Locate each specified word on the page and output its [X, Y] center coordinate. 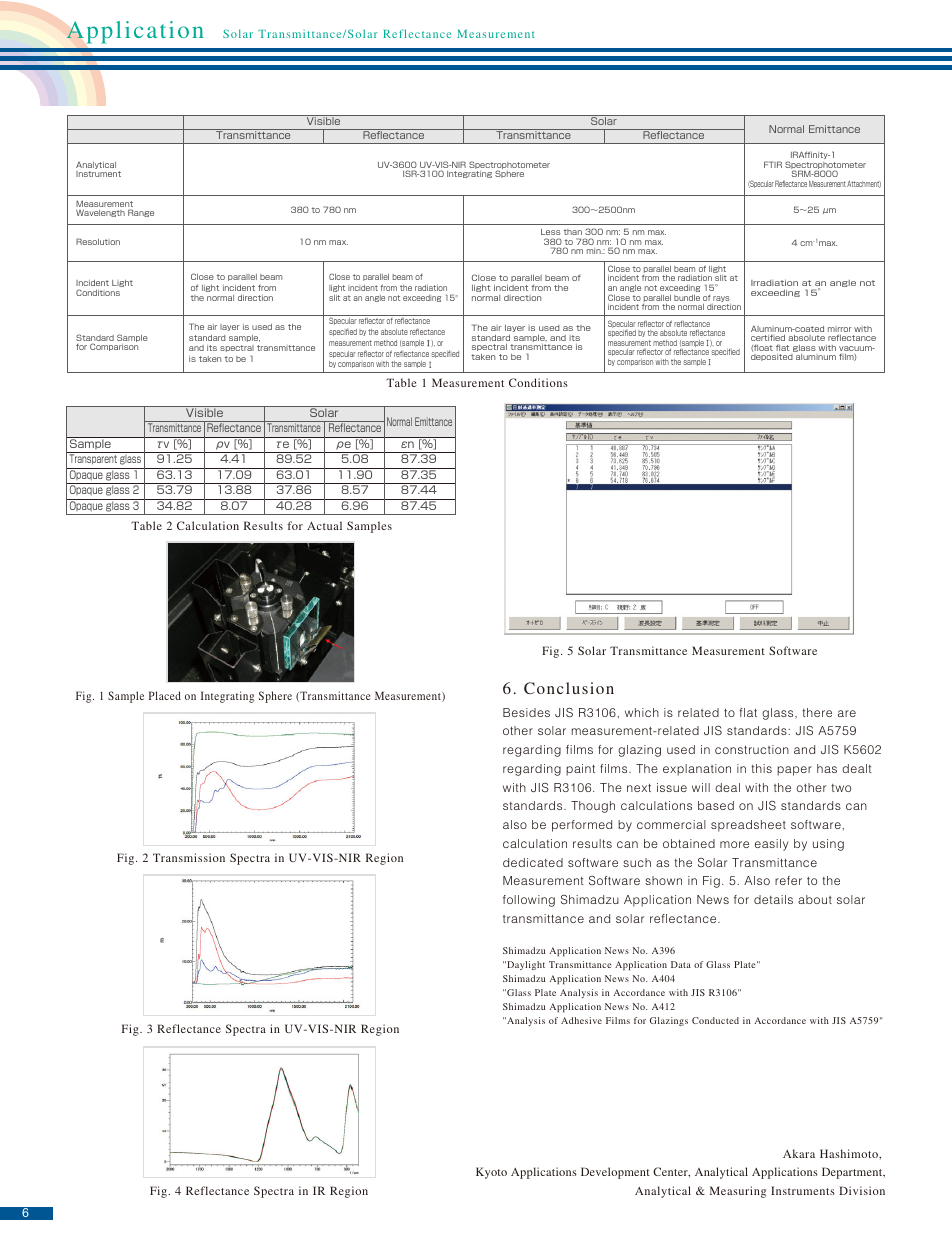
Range [141, 213]
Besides [526, 712]
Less [550, 232]
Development [615, 1173]
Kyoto [491, 1173]
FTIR [773, 164]
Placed [165, 695]
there [817, 712]
